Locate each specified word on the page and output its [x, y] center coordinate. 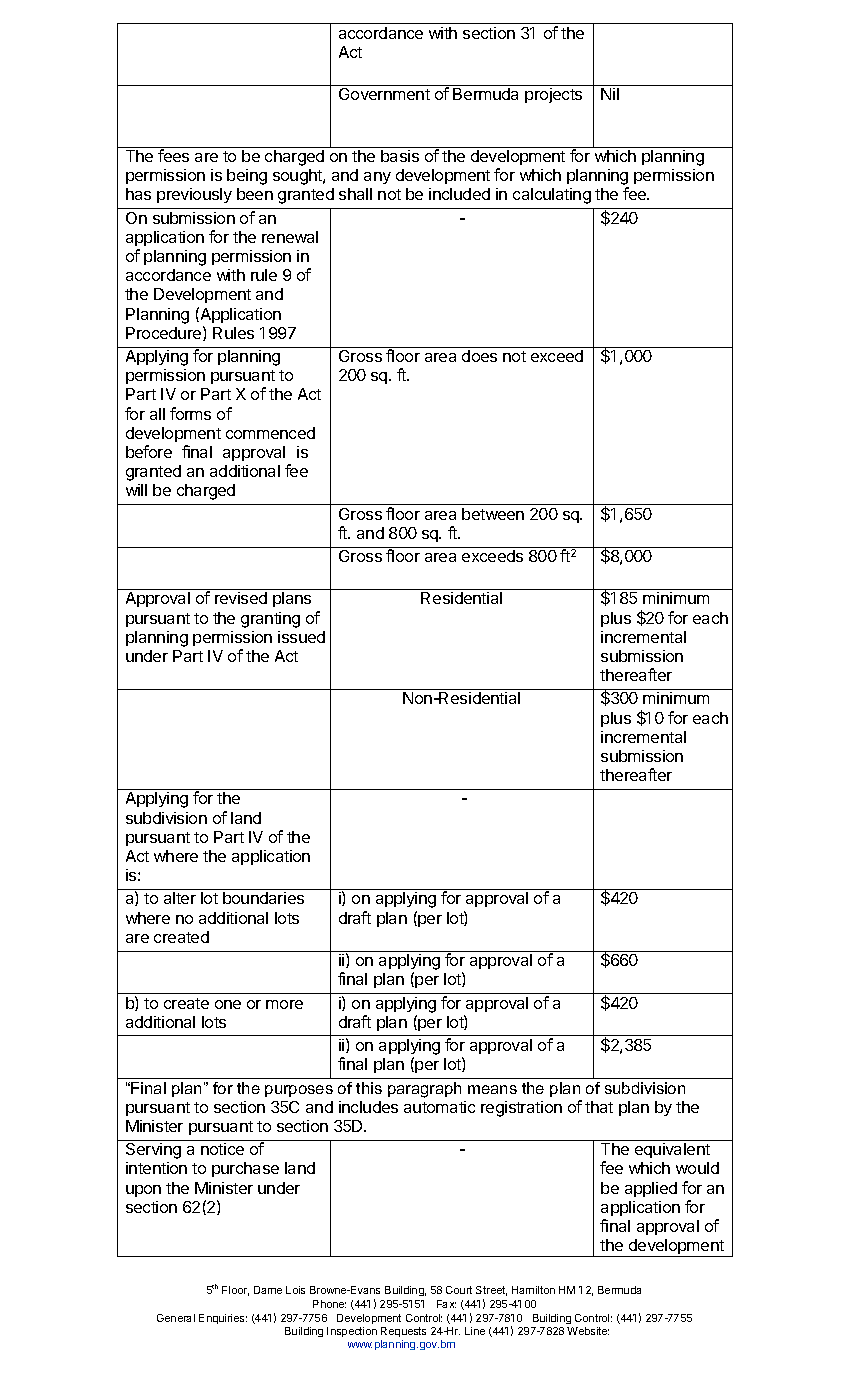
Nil [610, 94]
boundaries [263, 898]
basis [400, 156]
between [493, 514]
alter [180, 898]
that [599, 1107]
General [176, 1318]
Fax [446, 1304]
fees [173, 155]
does [479, 356]
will [136, 490]
